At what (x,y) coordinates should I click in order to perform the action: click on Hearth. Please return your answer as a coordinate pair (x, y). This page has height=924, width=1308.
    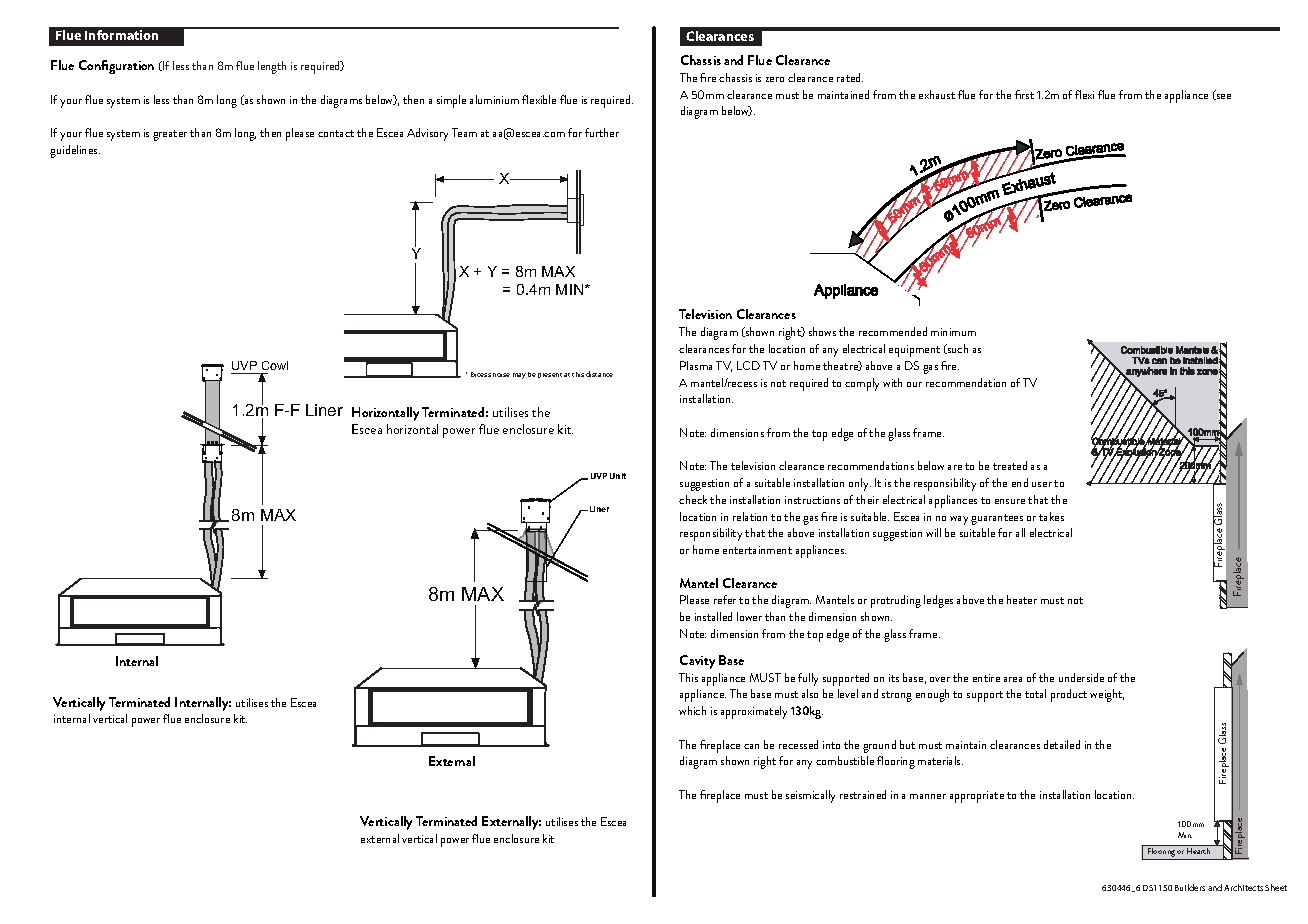
    Looking at the image, I should click on (1199, 849).
